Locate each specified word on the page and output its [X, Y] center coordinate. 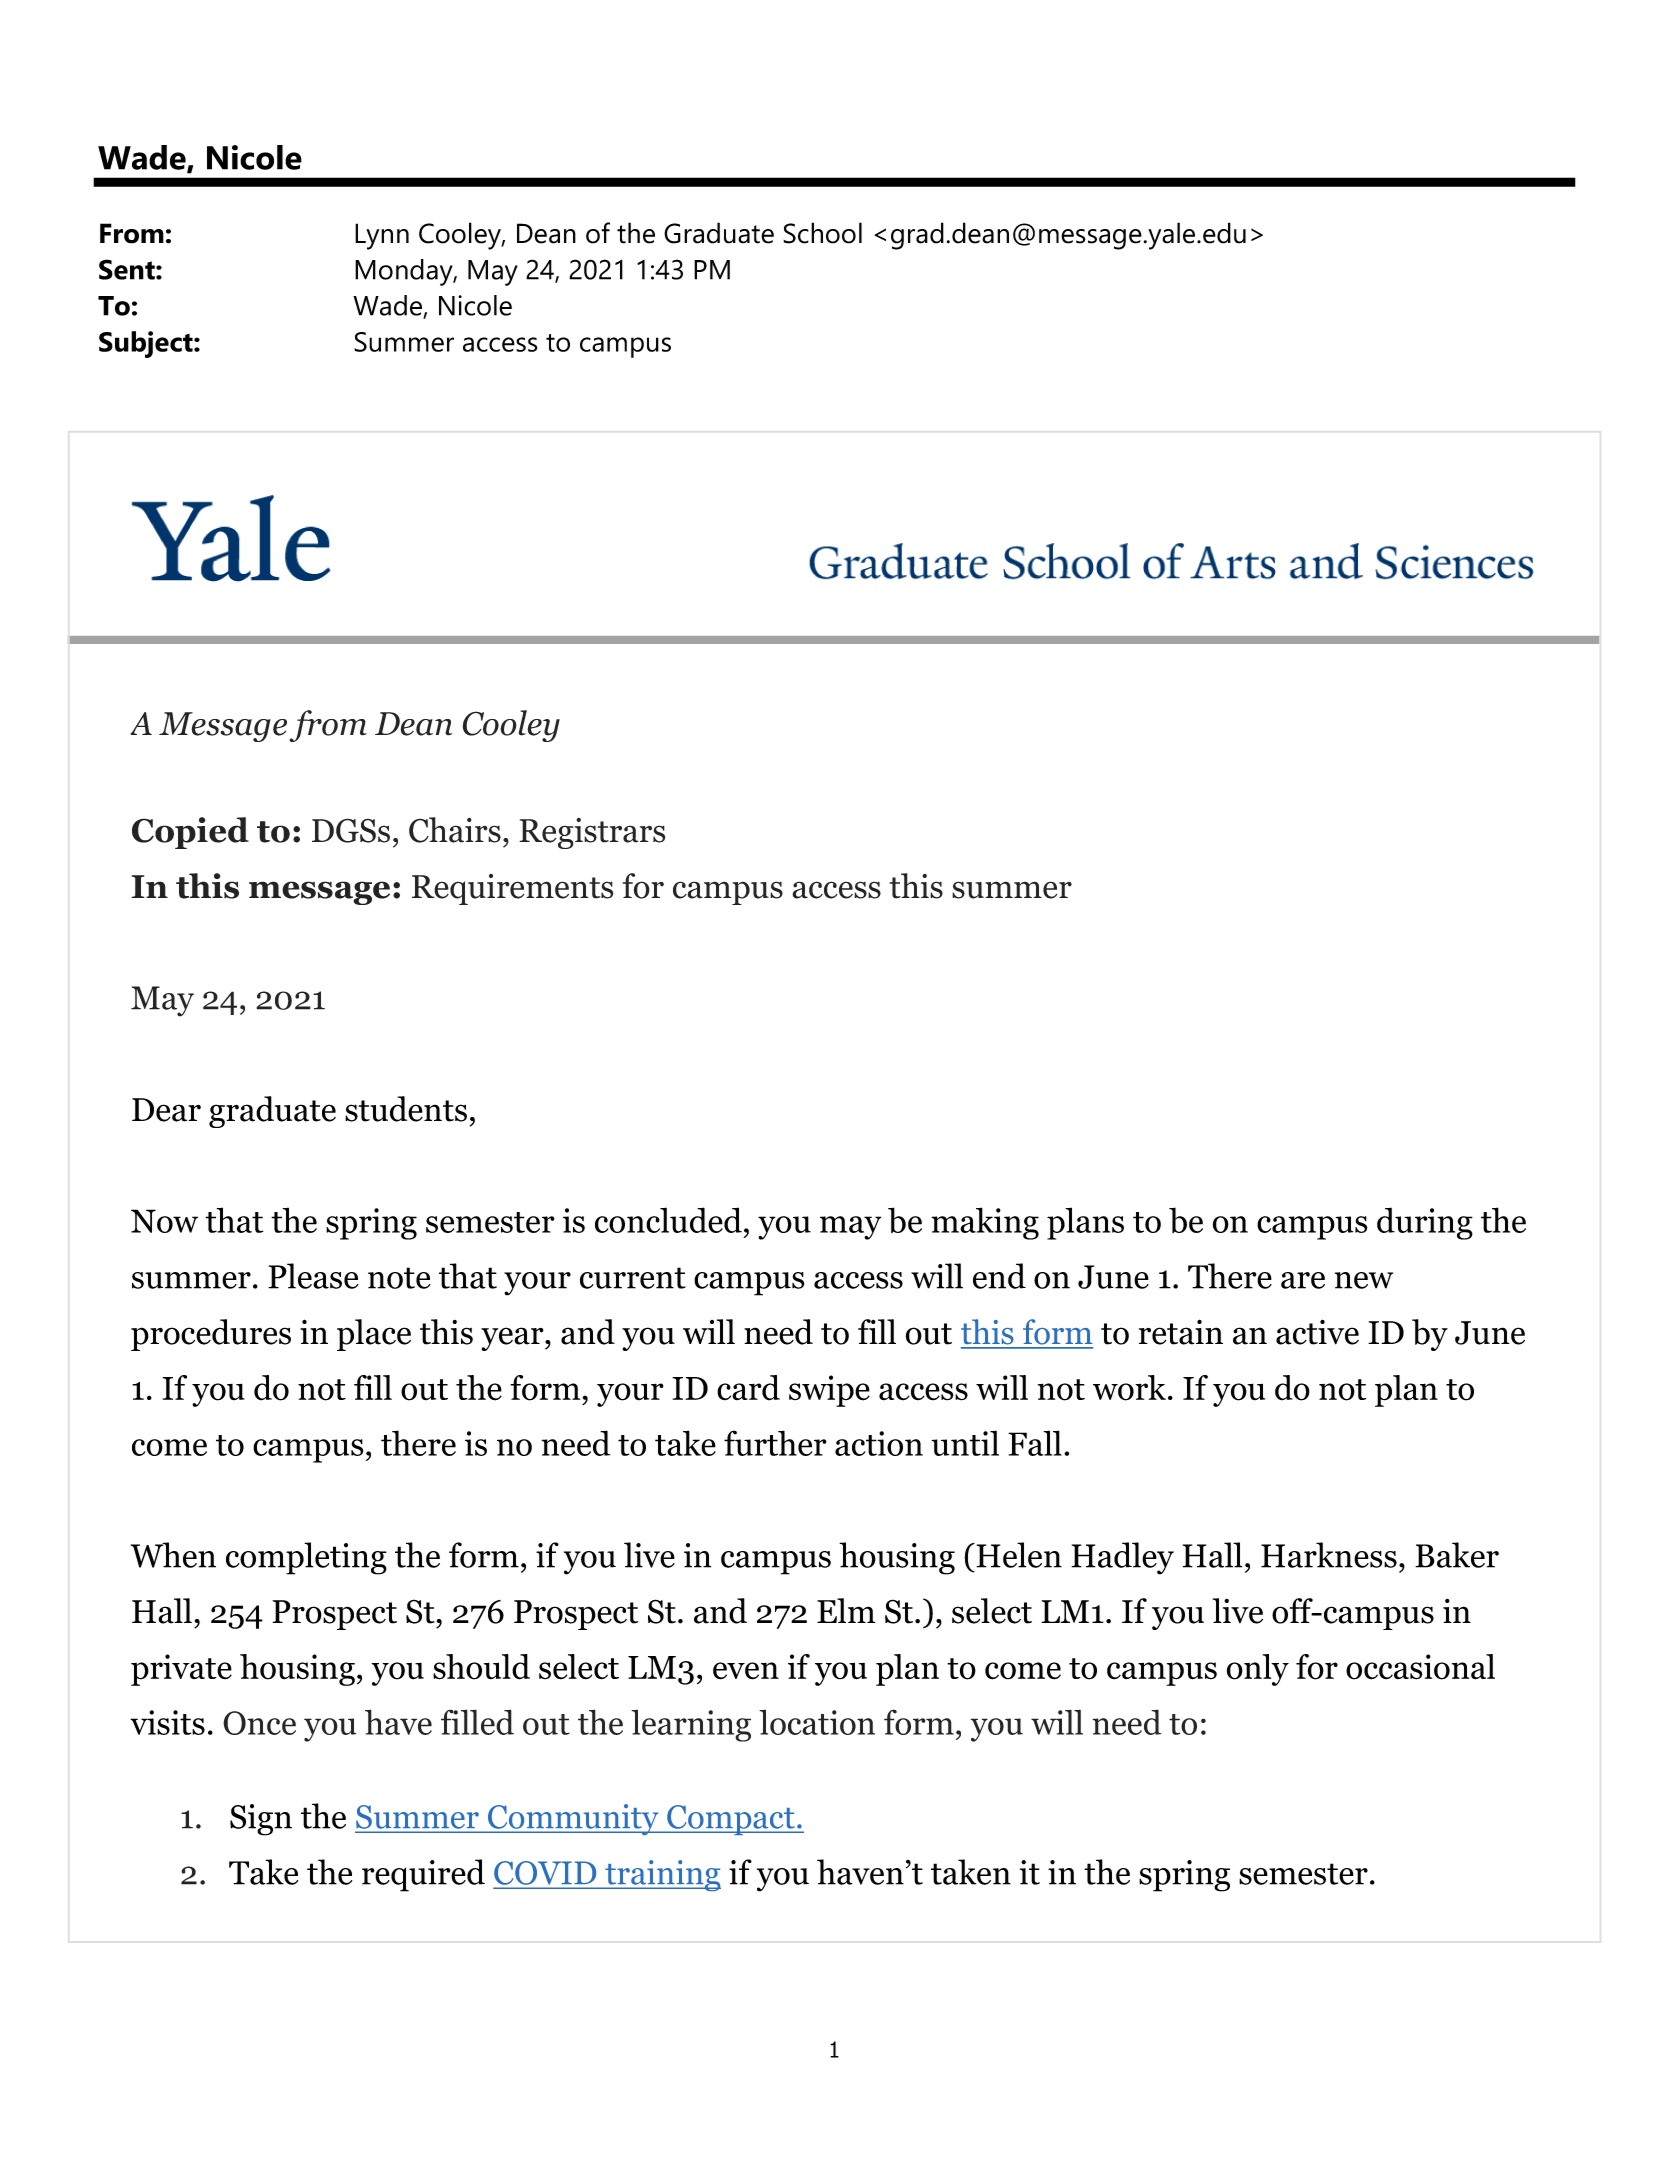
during [1425, 1223]
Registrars [592, 833]
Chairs [455, 830]
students [406, 1109]
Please [313, 1276]
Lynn [382, 236]
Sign [261, 1820]
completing [306, 1558]
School [822, 233]
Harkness [1329, 1555]
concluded [668, 1220]
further [775, 1443]
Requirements [513, 889]
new [1364, 1280]
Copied [190, 833]
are [1303, 1280]
